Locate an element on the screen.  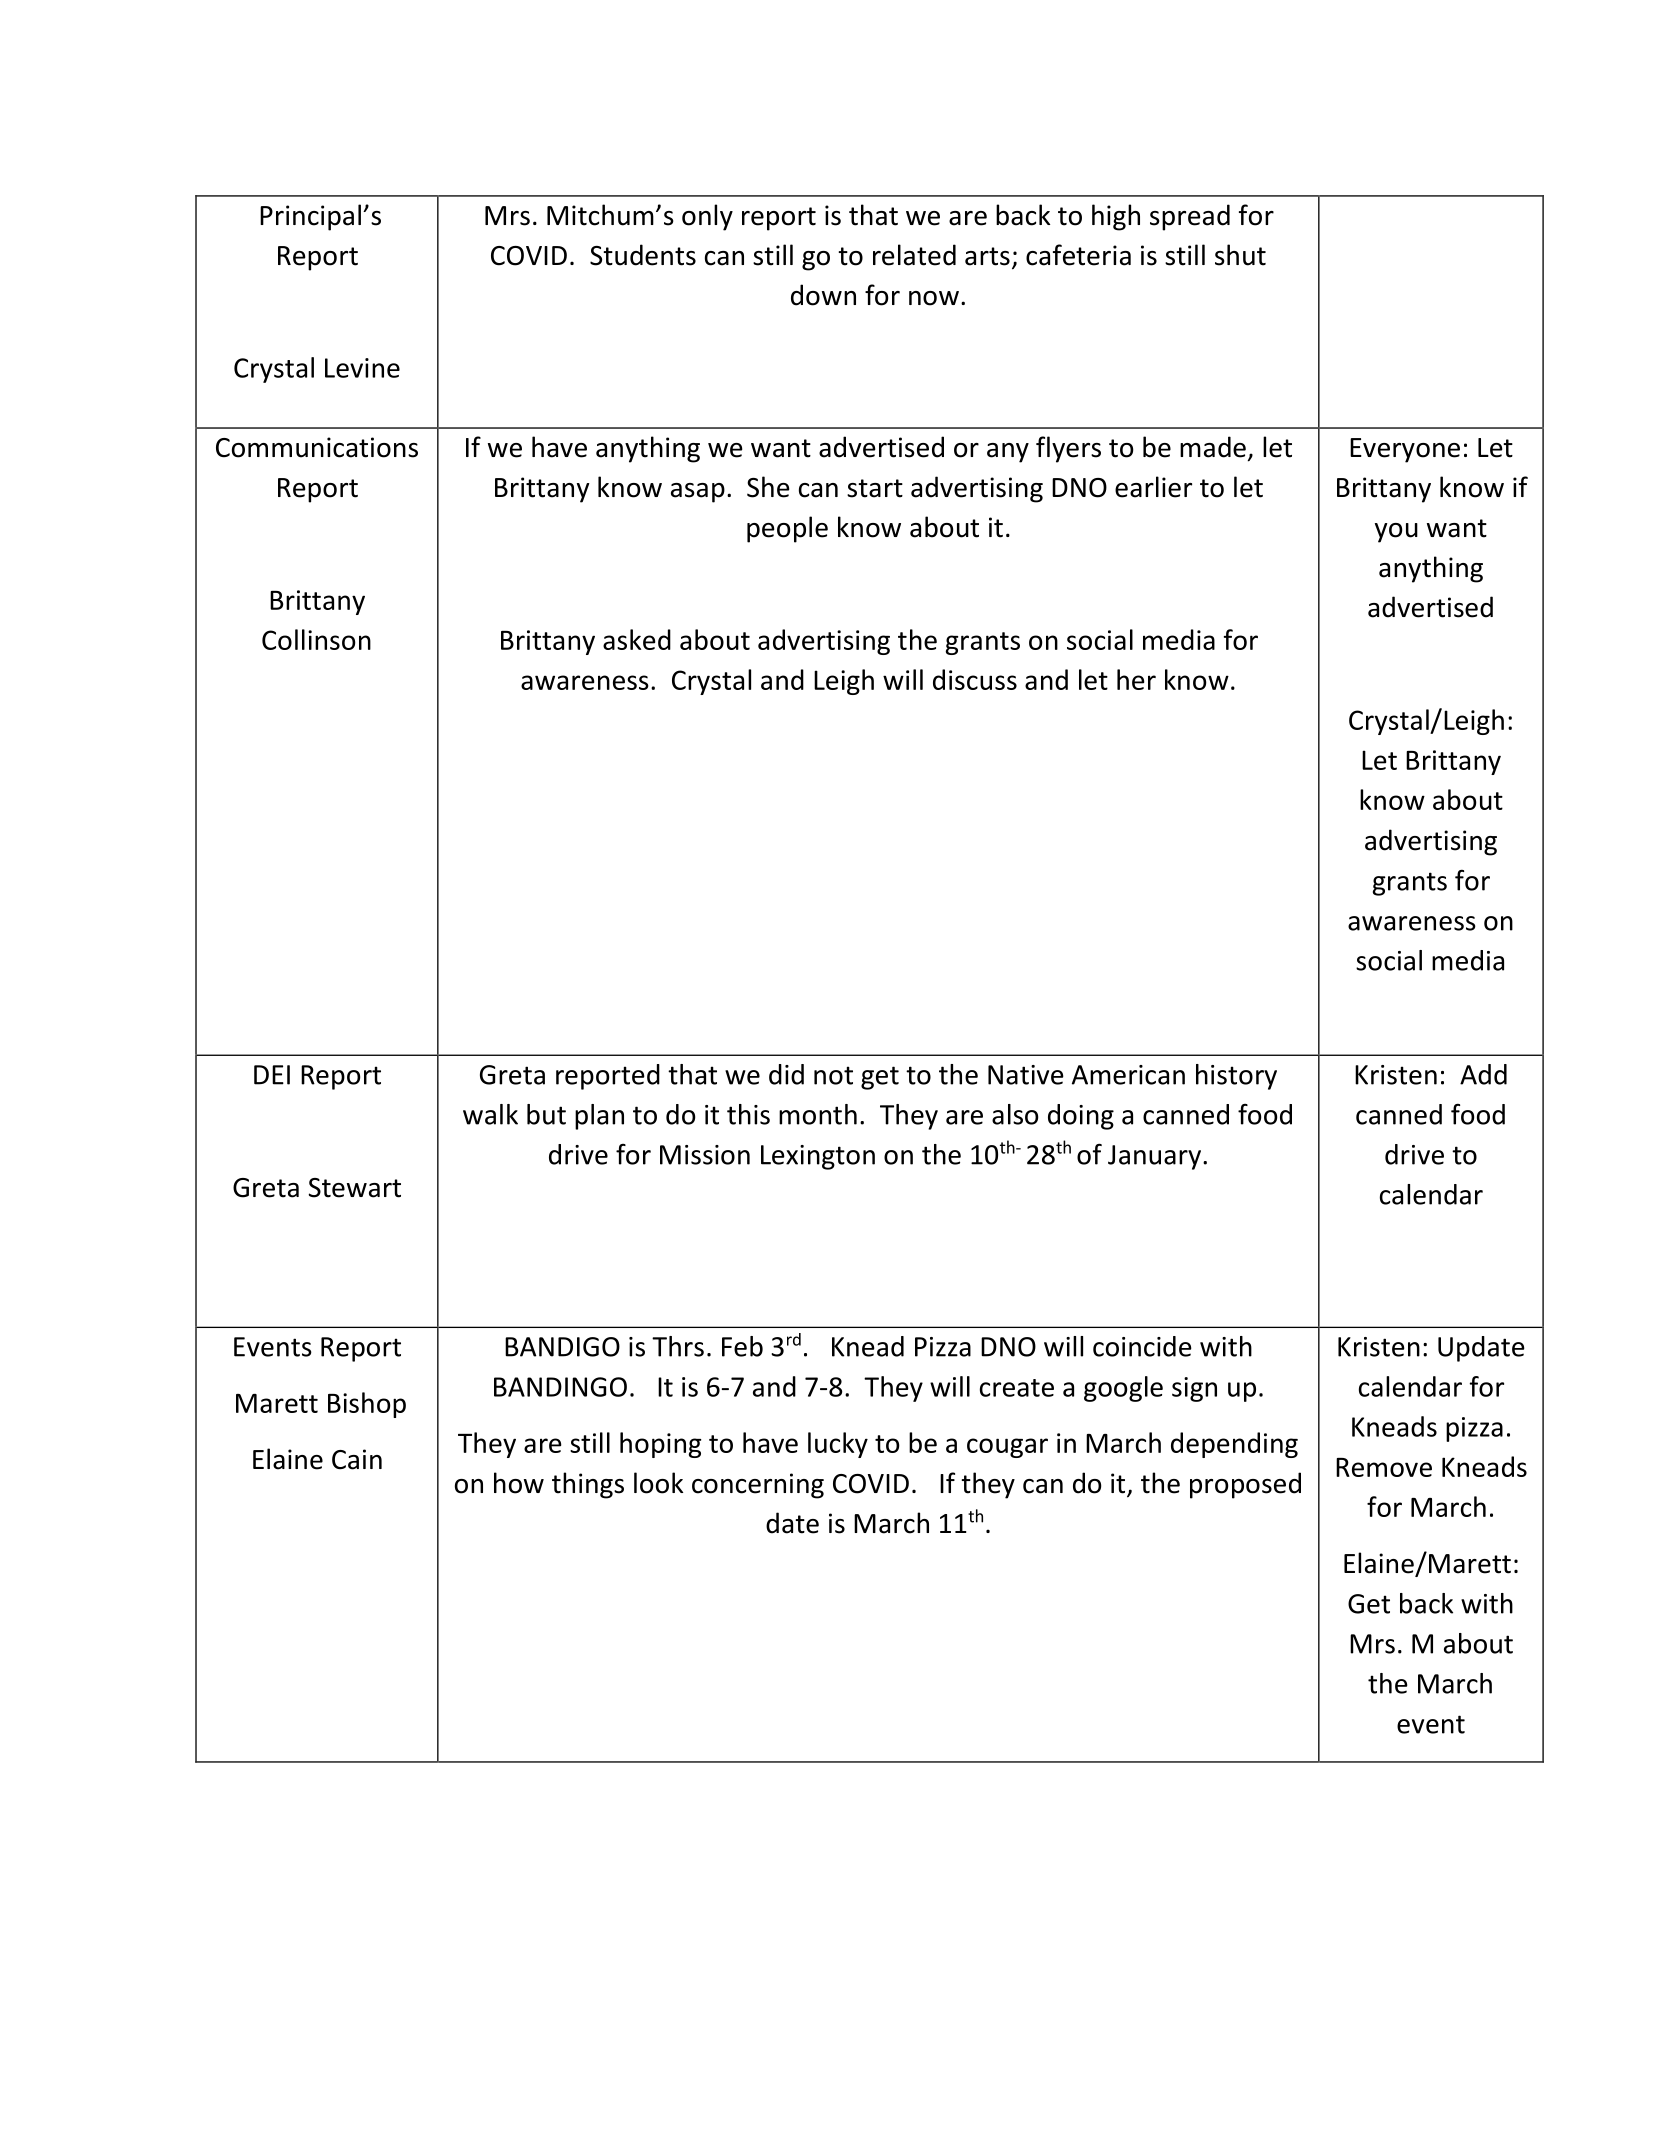
her is located at coordinates (1136, 679).
